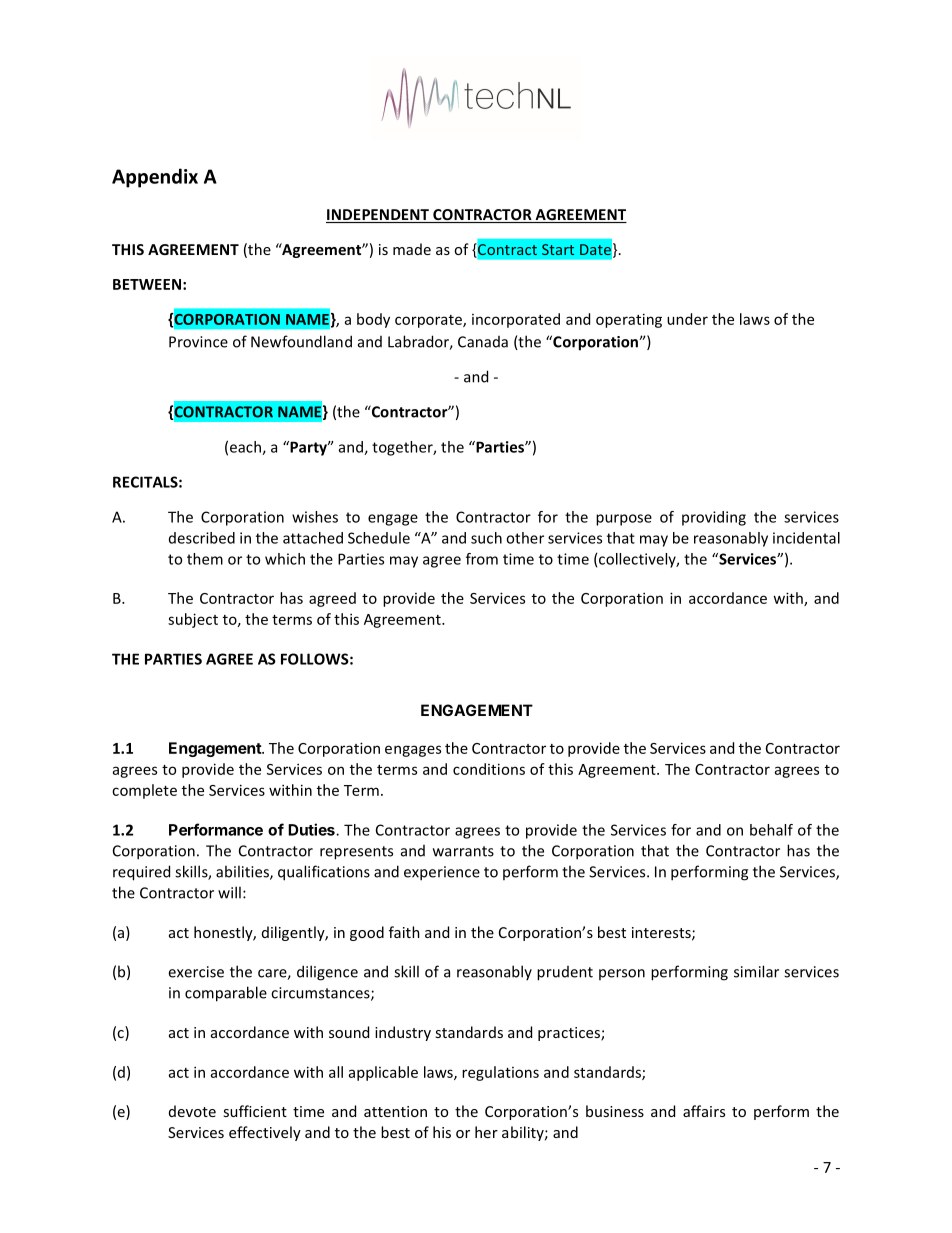 The image size is (952, 1233). I want to click on will, so click(229, 892).
